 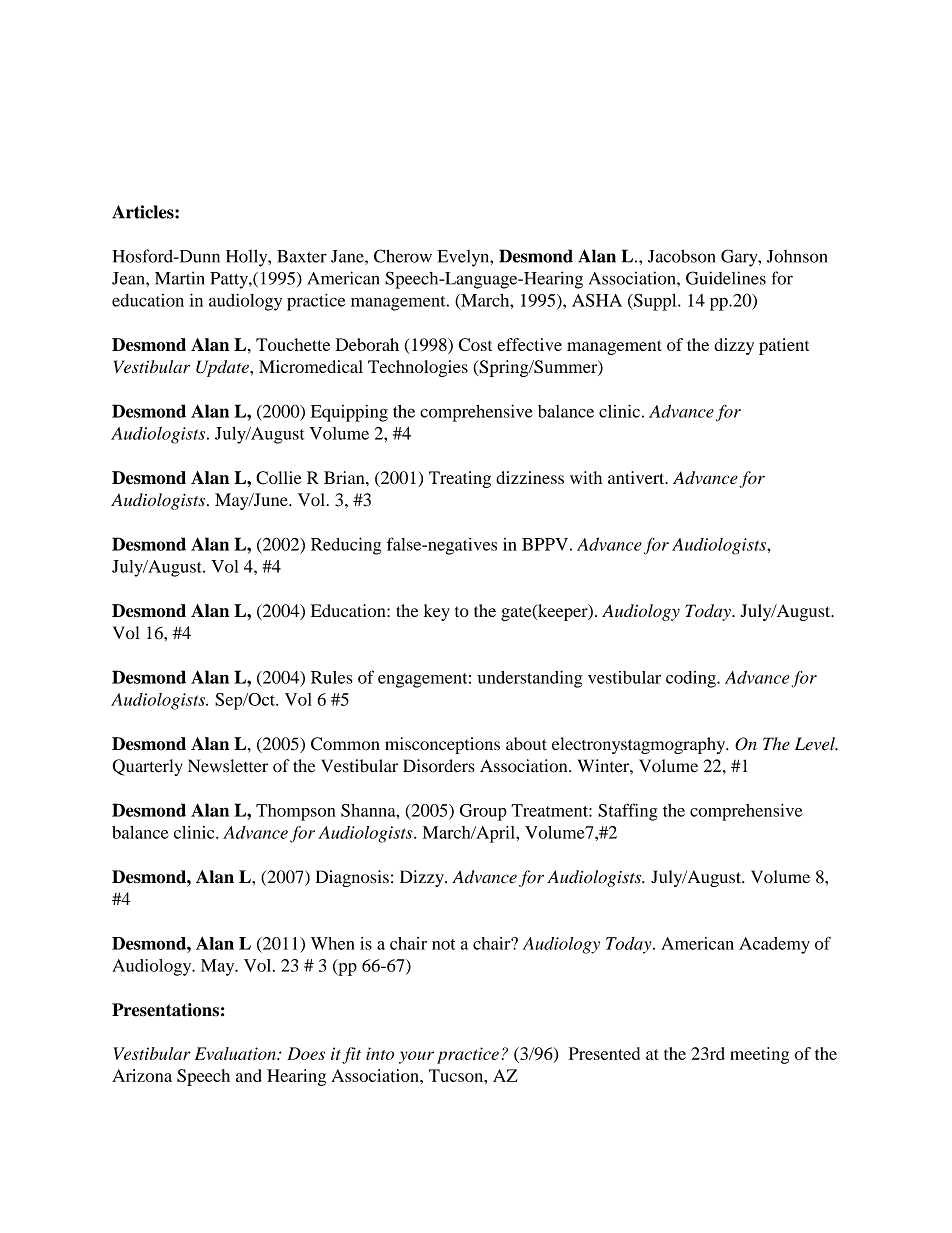 What do you see at coordinates (228, 766) in the page?
I see `Newsletter` at bounding box center [228, 766].
